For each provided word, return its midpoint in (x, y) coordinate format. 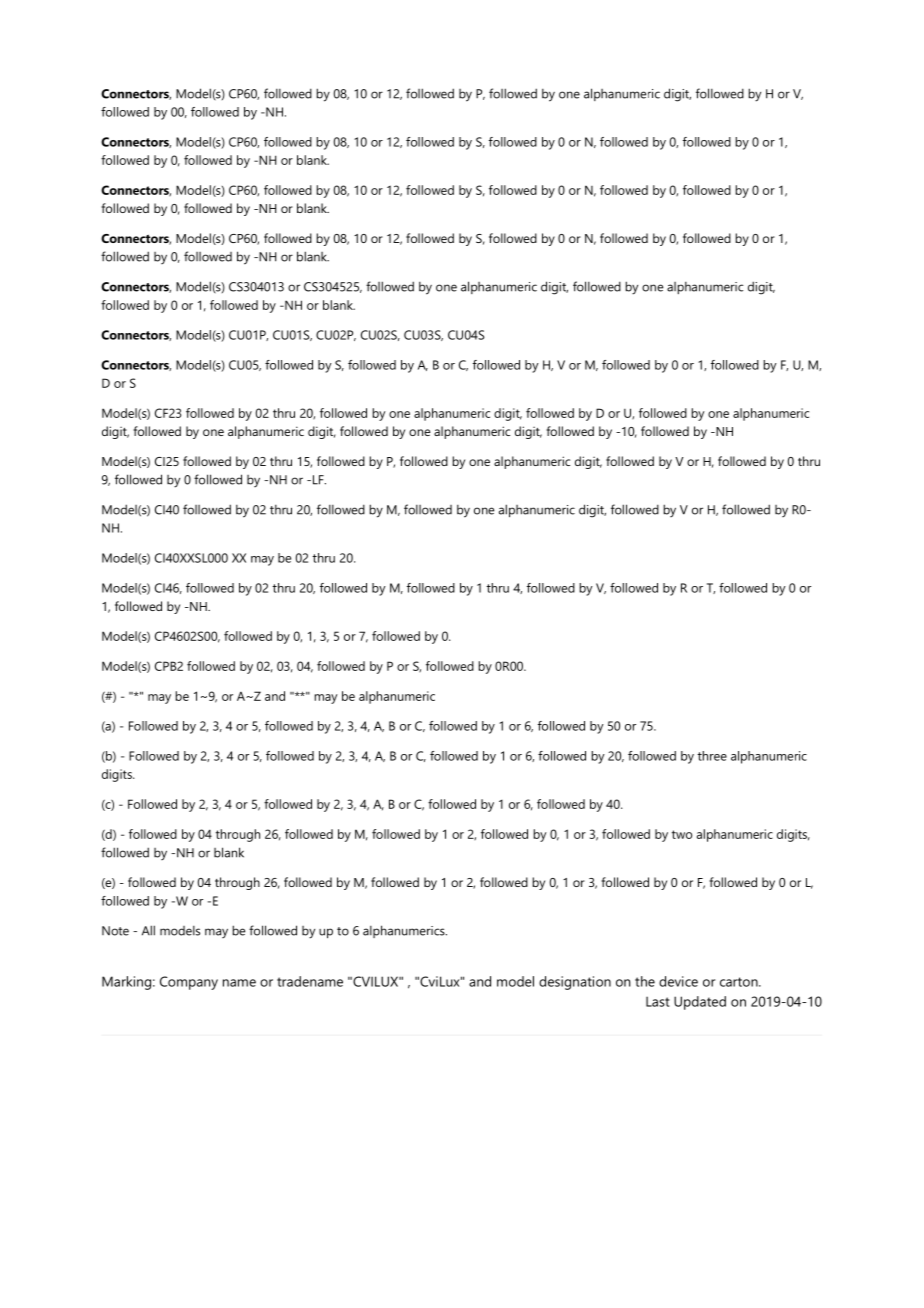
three (712, 756)
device (678, 981)
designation (575, 983)
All (148, 930)
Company (189, 983)
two (682, 834)
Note (115, 931)
